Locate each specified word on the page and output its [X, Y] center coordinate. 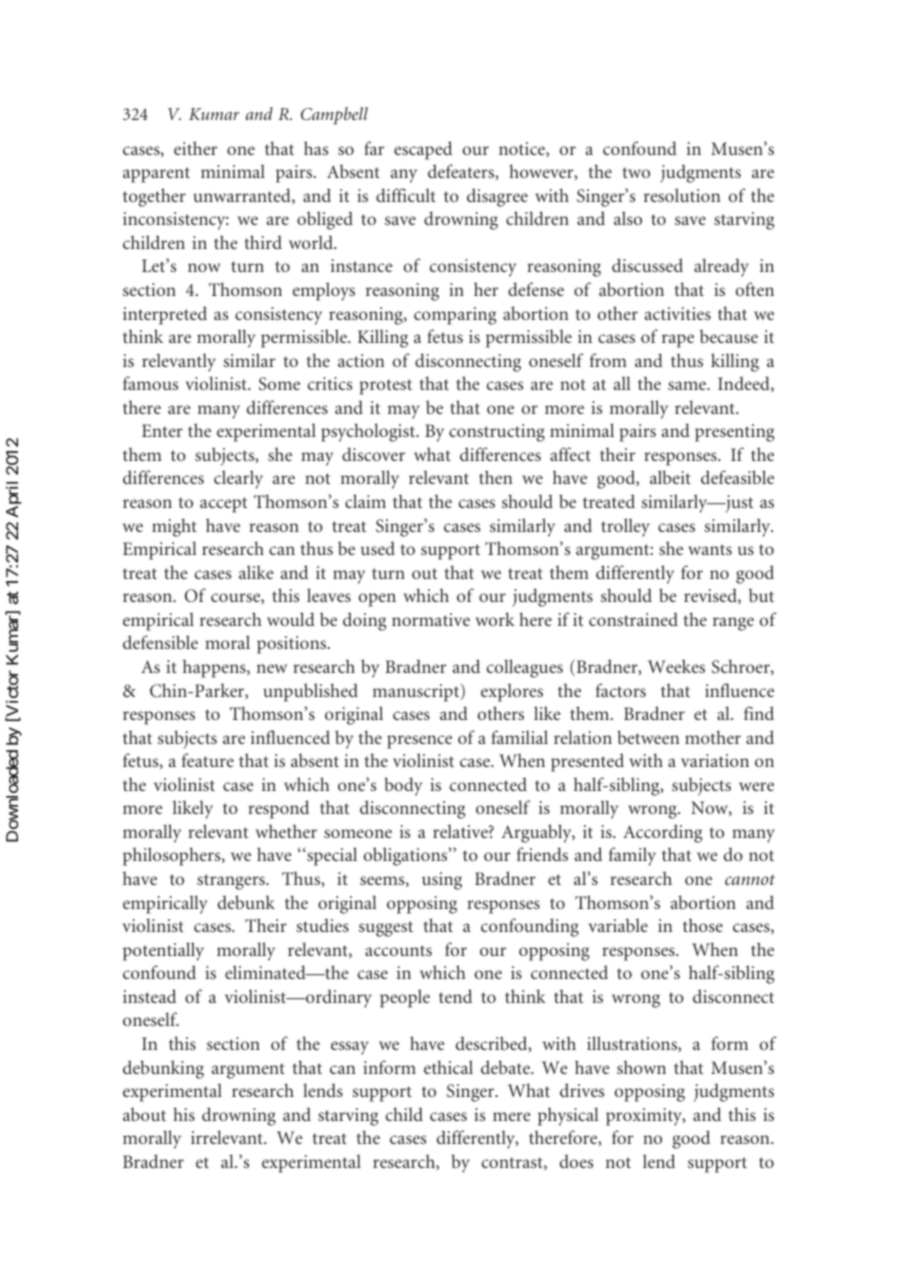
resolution [682, 195]
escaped [423, 150]
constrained [633, 619]
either [195, 148]
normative [431, 619]
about [144, 1114]
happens [215, 668]
